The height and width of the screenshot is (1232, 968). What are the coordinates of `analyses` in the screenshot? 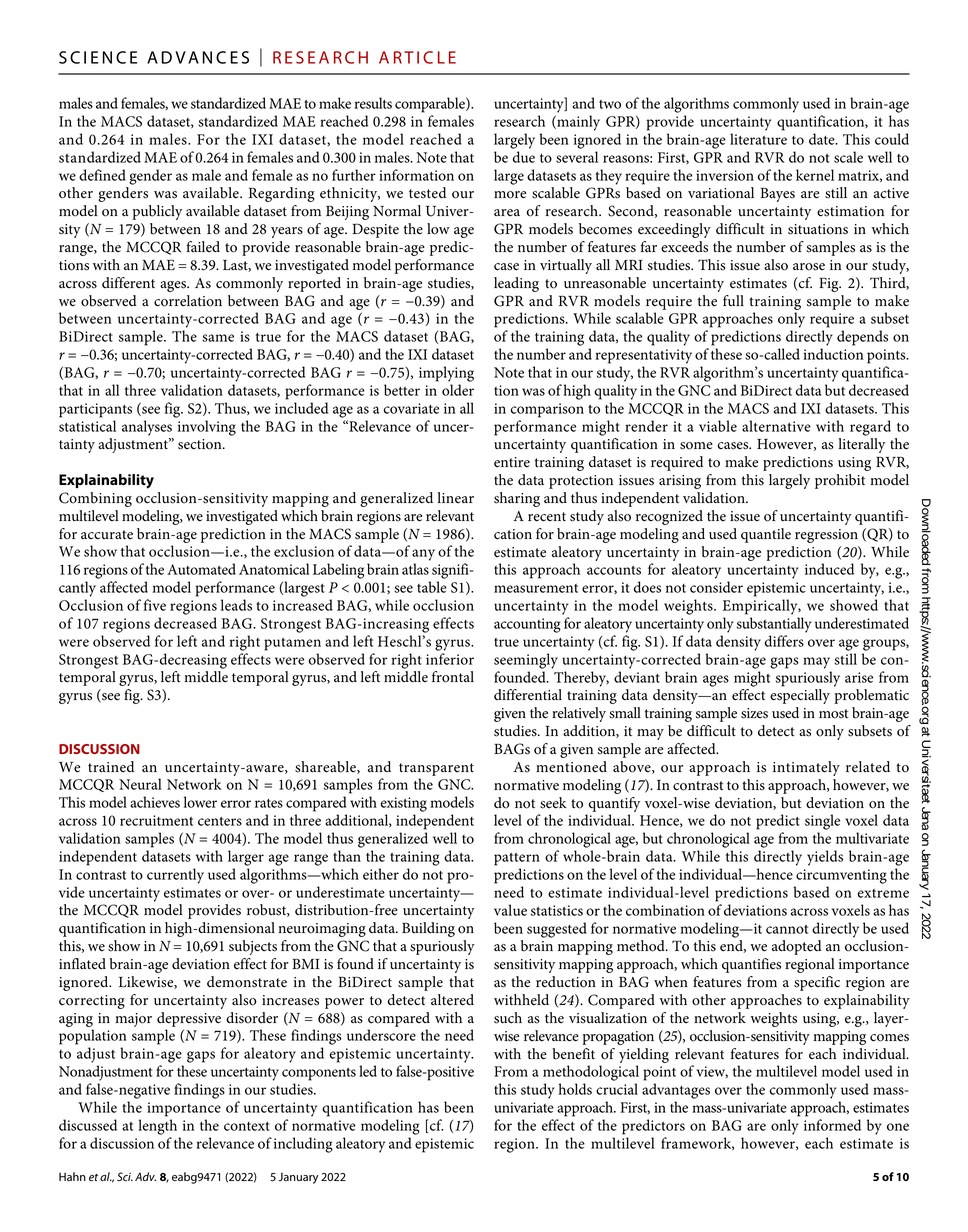 It's located at (147, 428).
